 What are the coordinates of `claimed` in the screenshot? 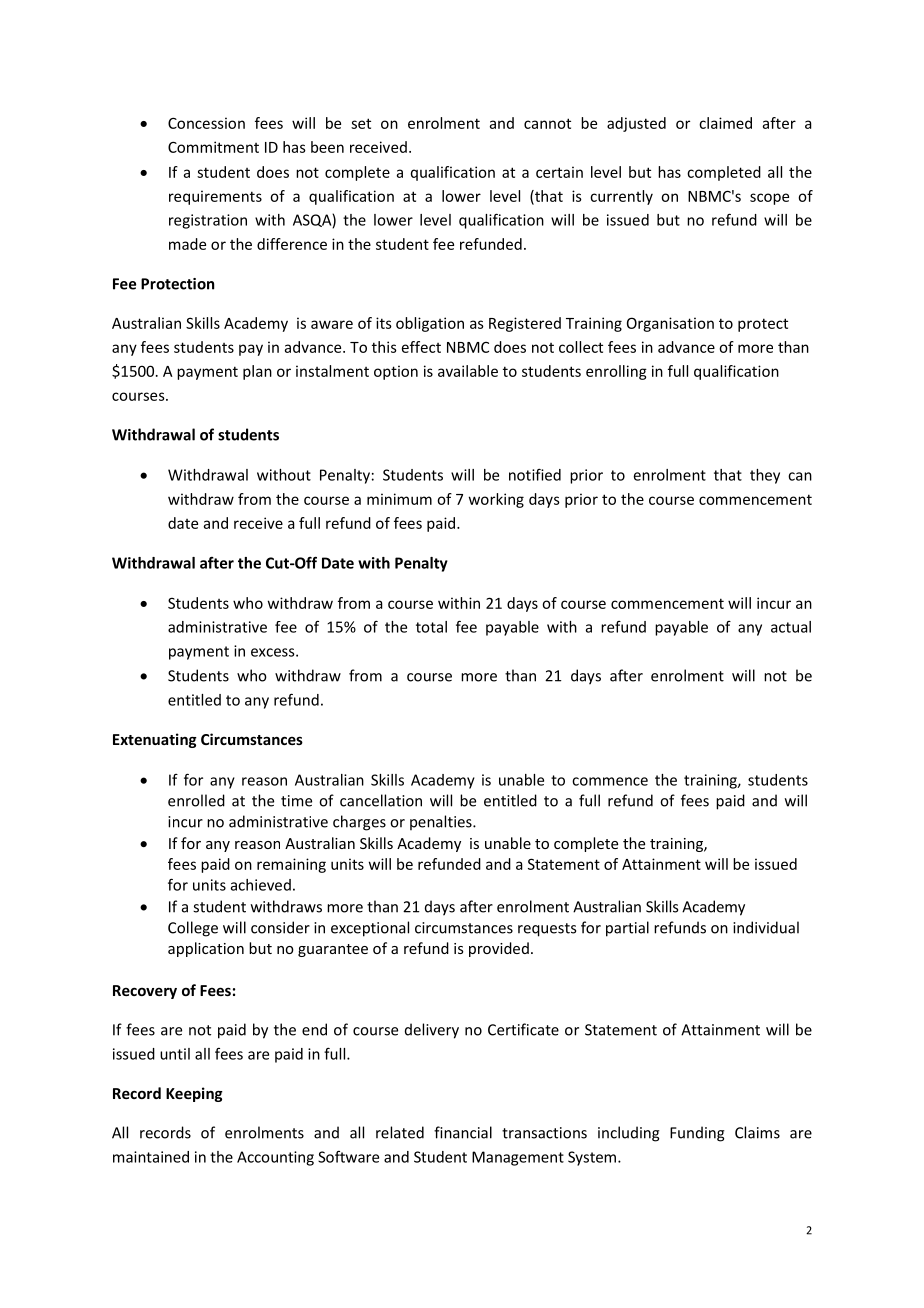 It's located at (725, 123).
